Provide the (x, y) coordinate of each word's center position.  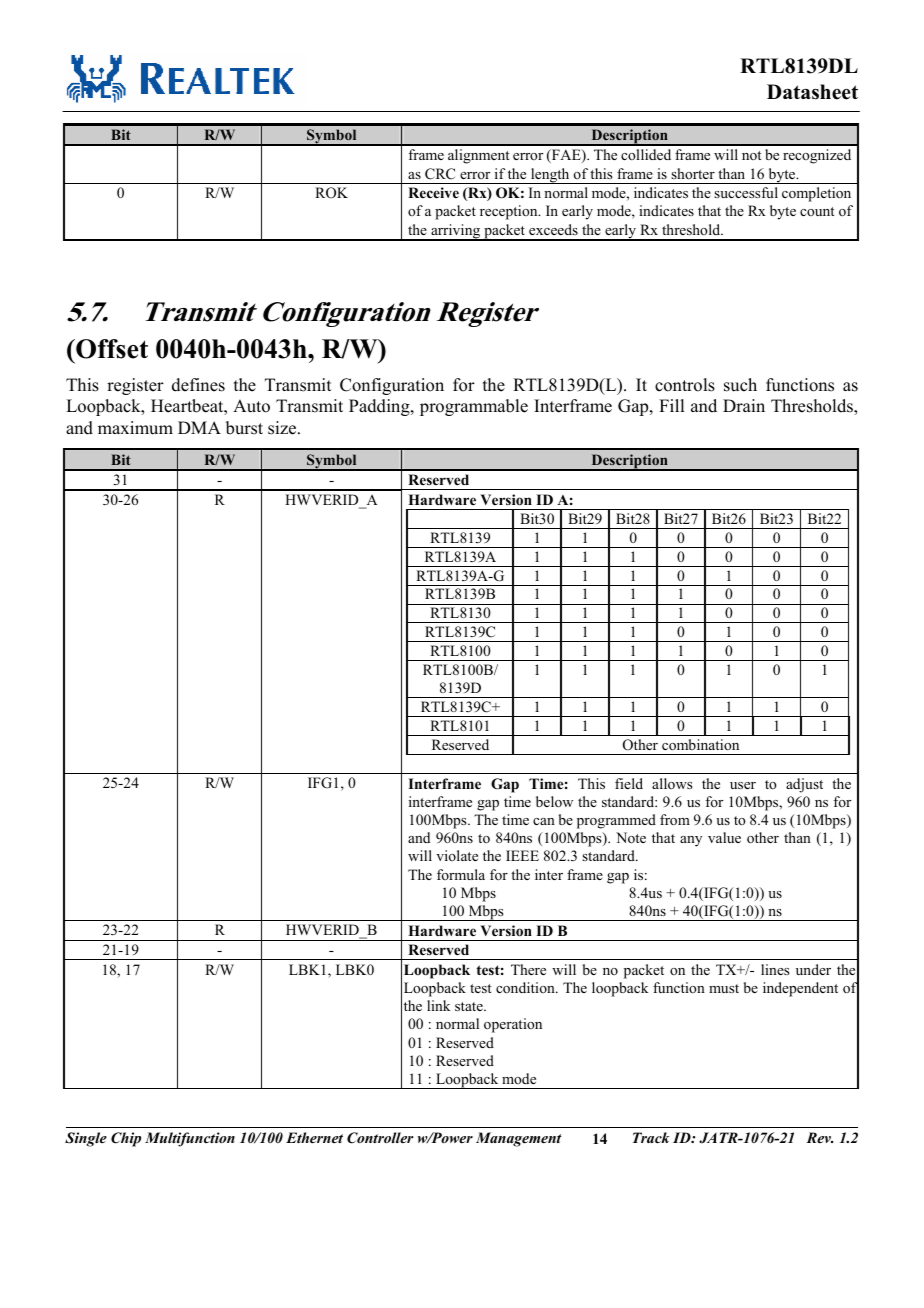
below (554, 801)
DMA (199, 427)
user (743, 785)
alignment (479, 156)
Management (518, 1139)
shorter (693, 173)
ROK (331, 193)
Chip (126, 1139)
